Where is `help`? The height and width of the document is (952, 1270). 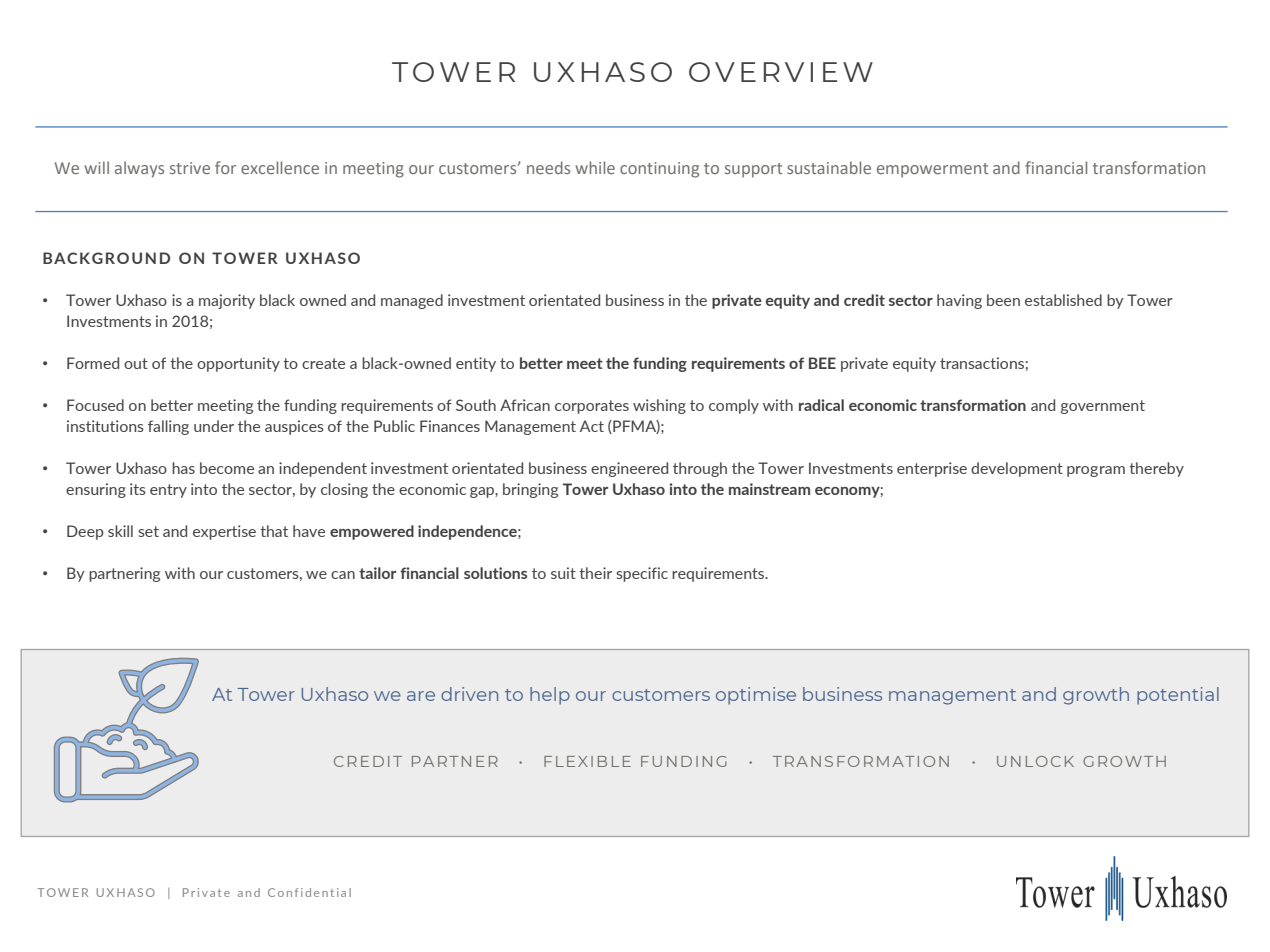 help is located at coordinates (550, 696).
